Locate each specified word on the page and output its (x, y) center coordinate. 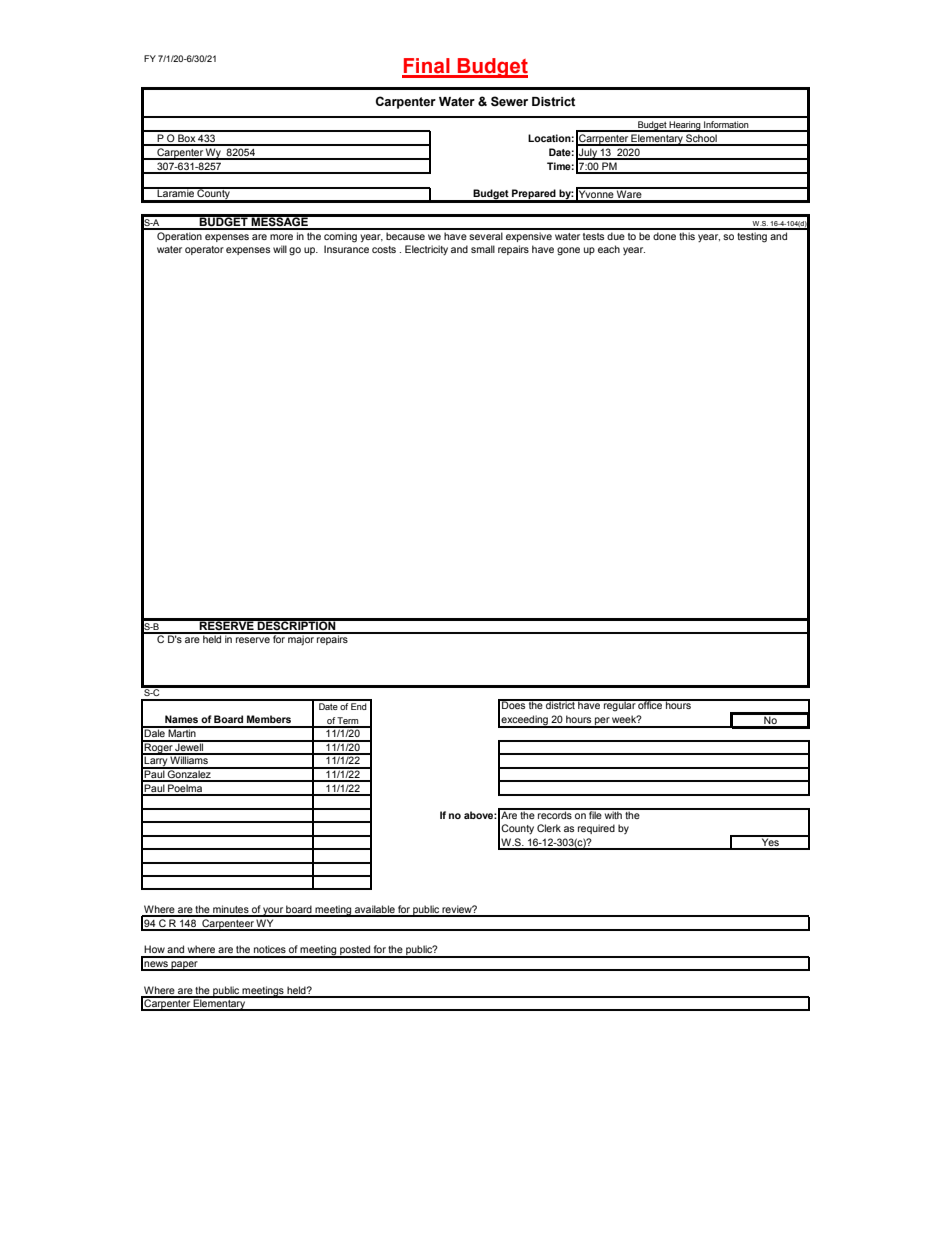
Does (514, 704)
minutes (231, 910)
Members (269, 719)
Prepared (534, 195)
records (555, 814)
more (281, 237)
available (375, 910)
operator (204, 250)
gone (568, 251)
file (595, 814)
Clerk (549, 828)
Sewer (509, 101)
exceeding (525, 721)
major (301, 639)
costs (384, 249)
